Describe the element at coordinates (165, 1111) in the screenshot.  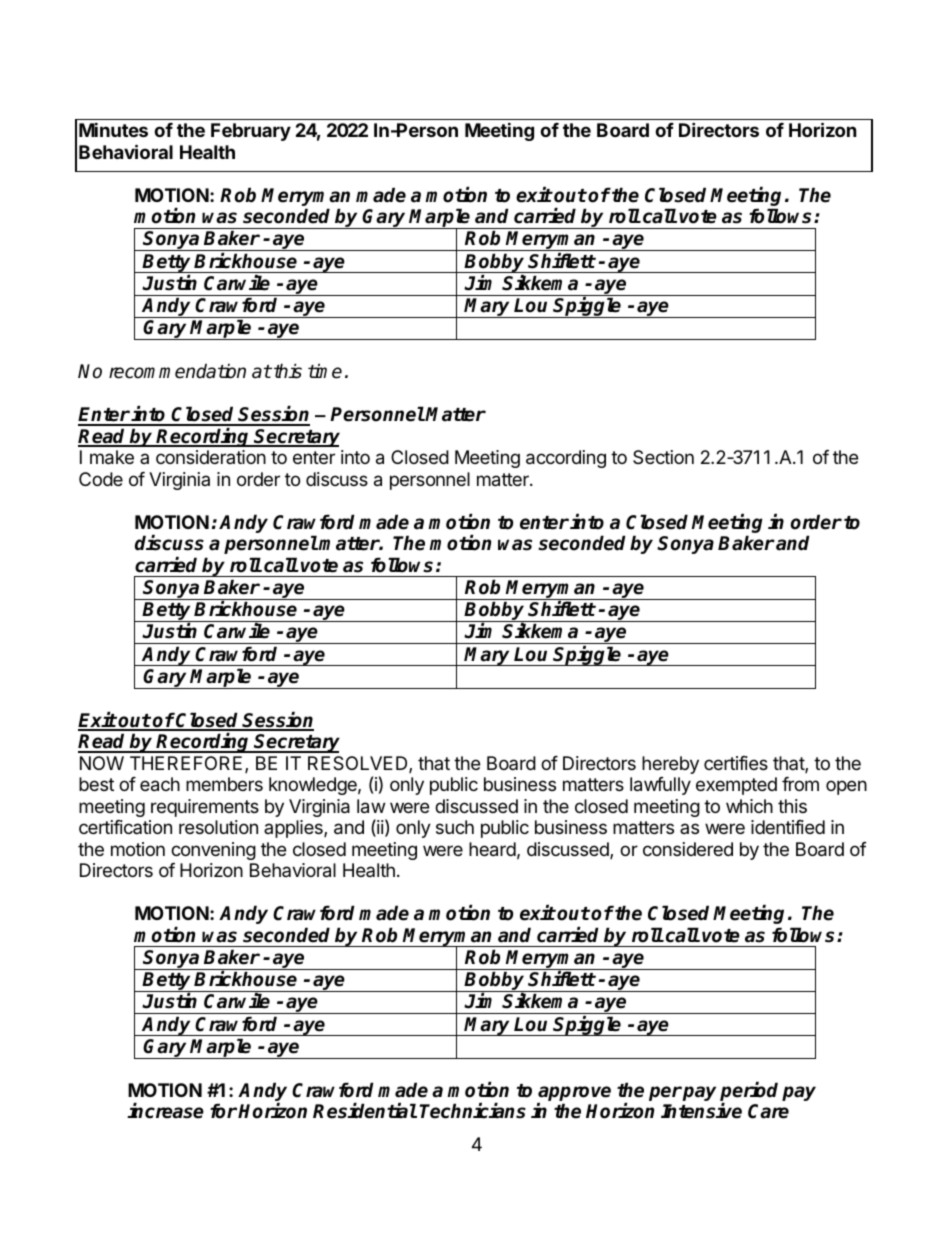
I see `increase` at that location.
